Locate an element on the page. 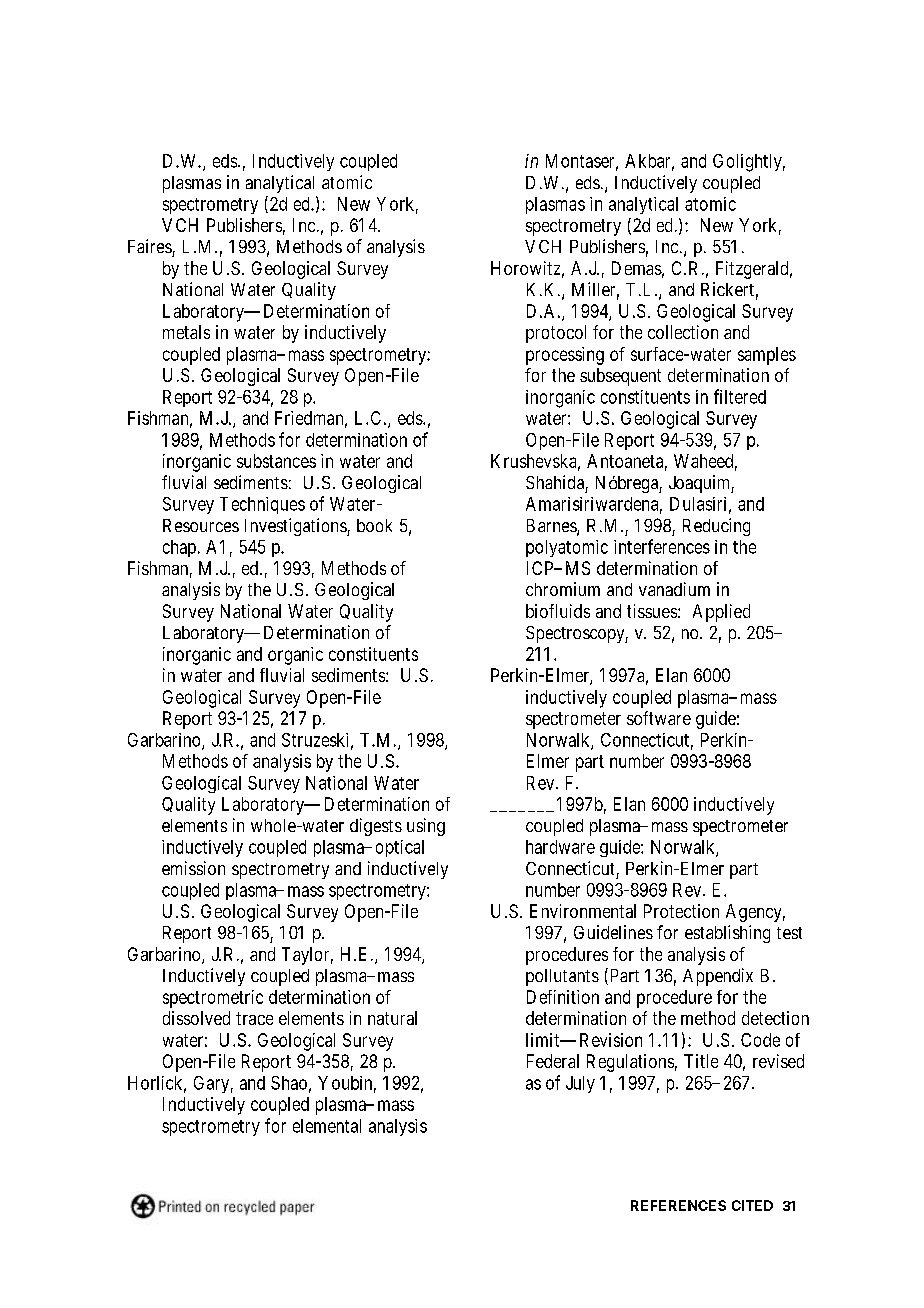 The width and height of the page is (924, 1308). collection is located at coordinates (683, 332).
